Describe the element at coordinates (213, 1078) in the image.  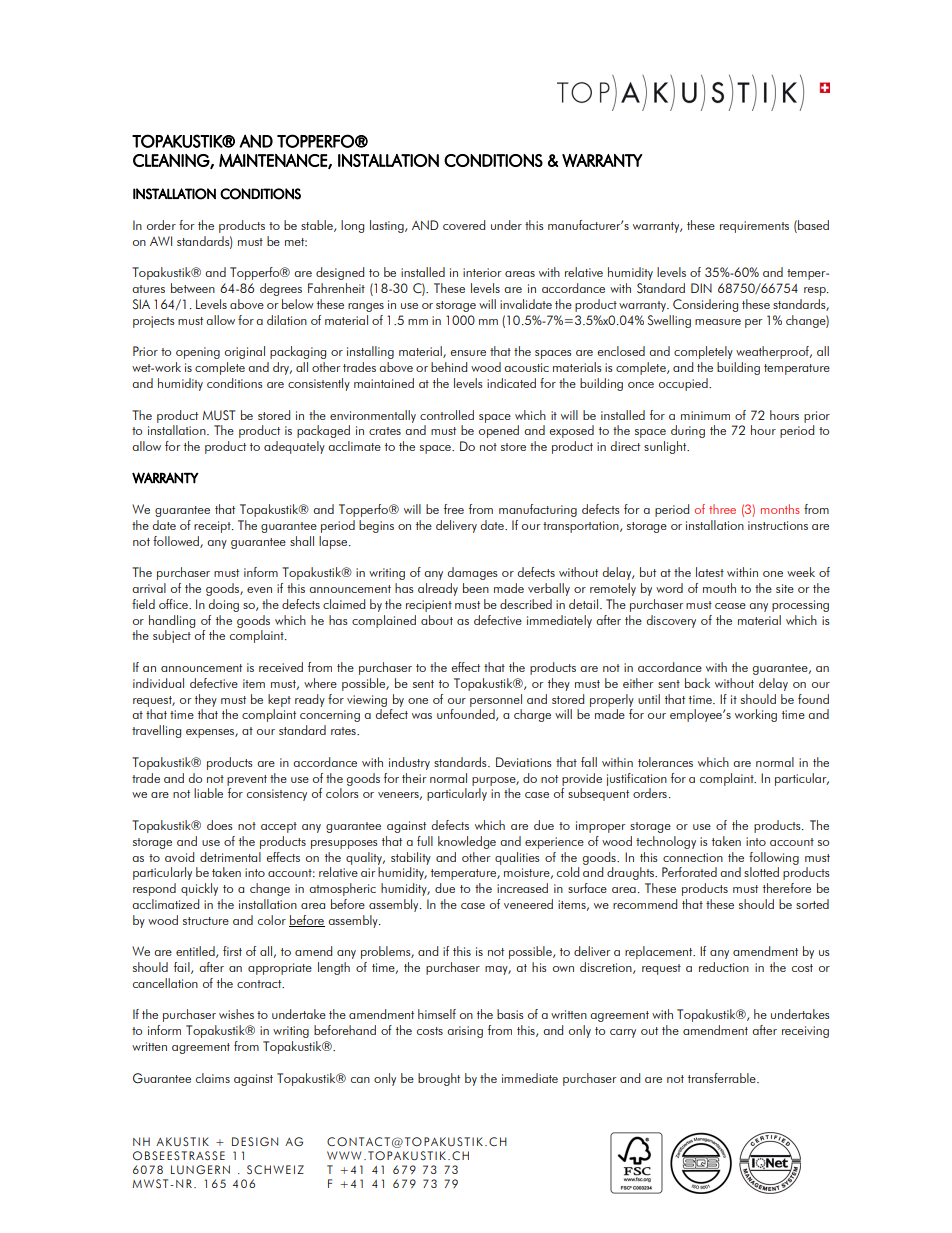
I see `claims` at that location.
